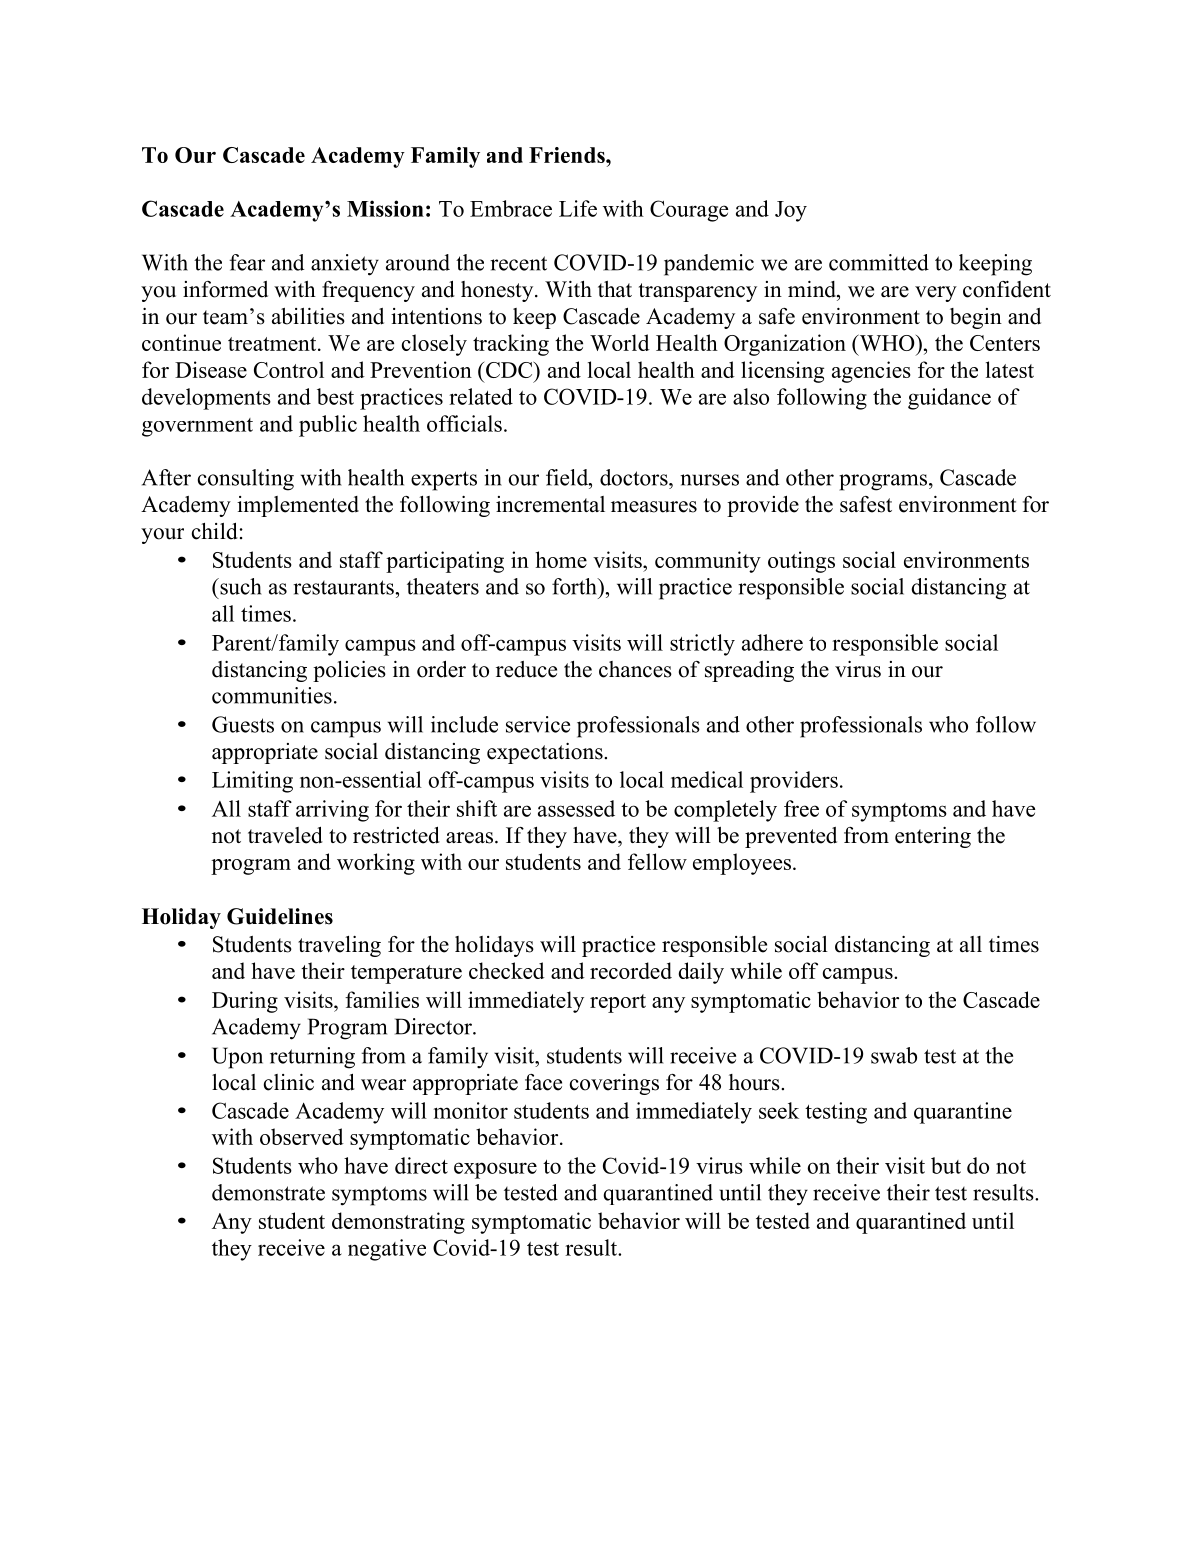 This screenshot has width=1193, height=1543. Describe the element at coordinates (772, 642) in the screenshot. I see `adhere` at that location.
